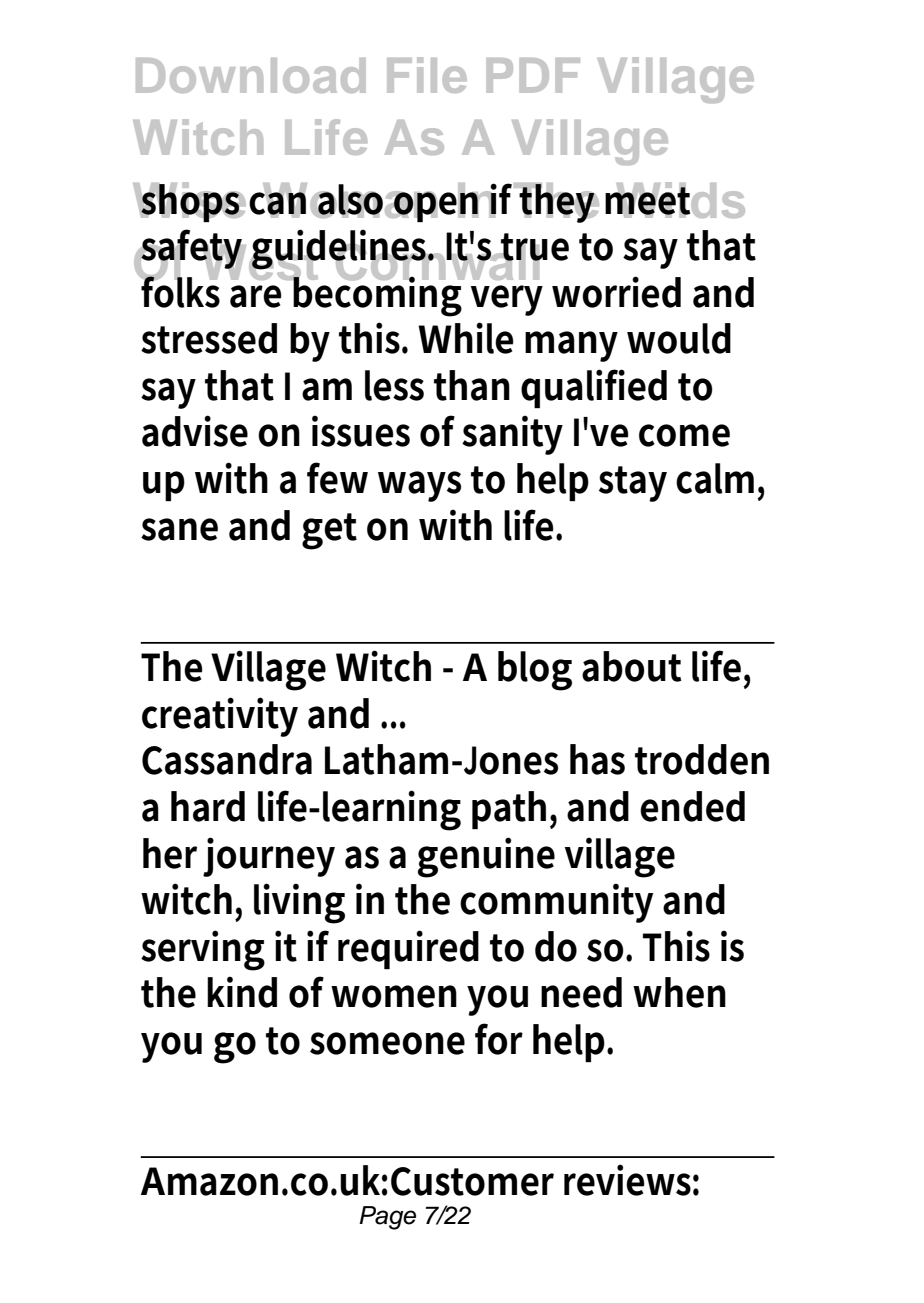 The image size is (924, 1303). I want to click on Wilds, so click(679, 200).
